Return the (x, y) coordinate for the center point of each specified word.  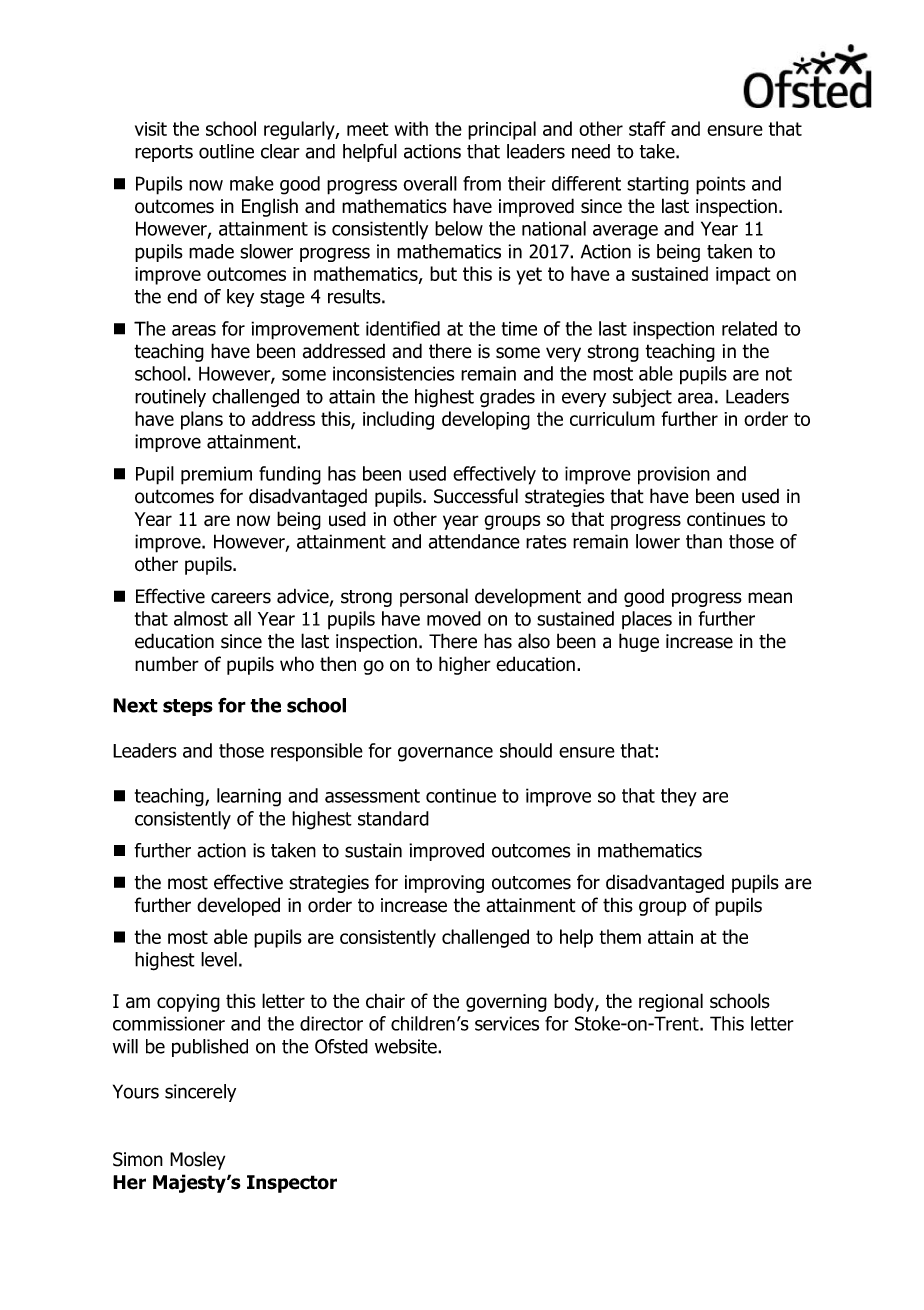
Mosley (197, 1160)
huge (639, 642)
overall (430, 183)
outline (226, 151)
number (167, 664)
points (721, 185)
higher (465, 665)
